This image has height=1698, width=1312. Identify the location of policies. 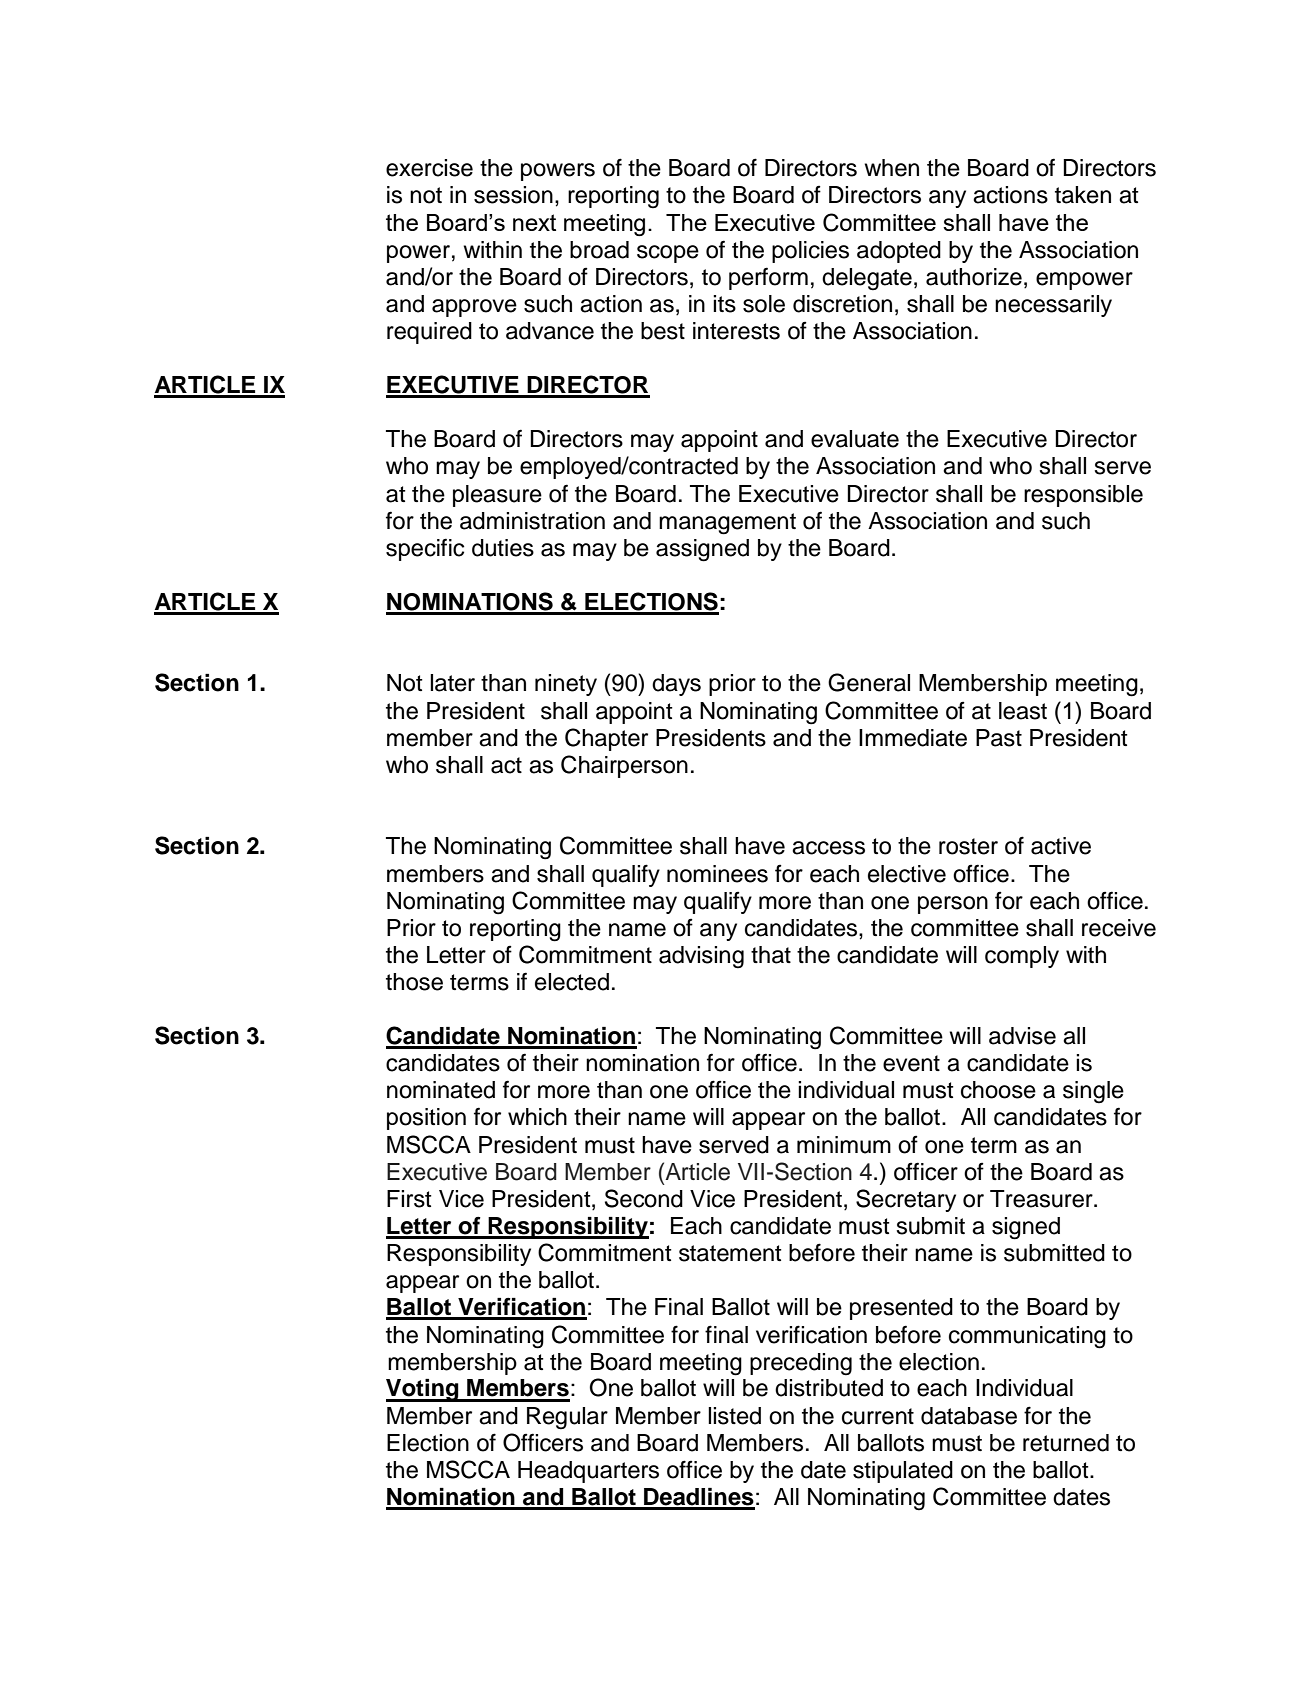
(810, 252).
